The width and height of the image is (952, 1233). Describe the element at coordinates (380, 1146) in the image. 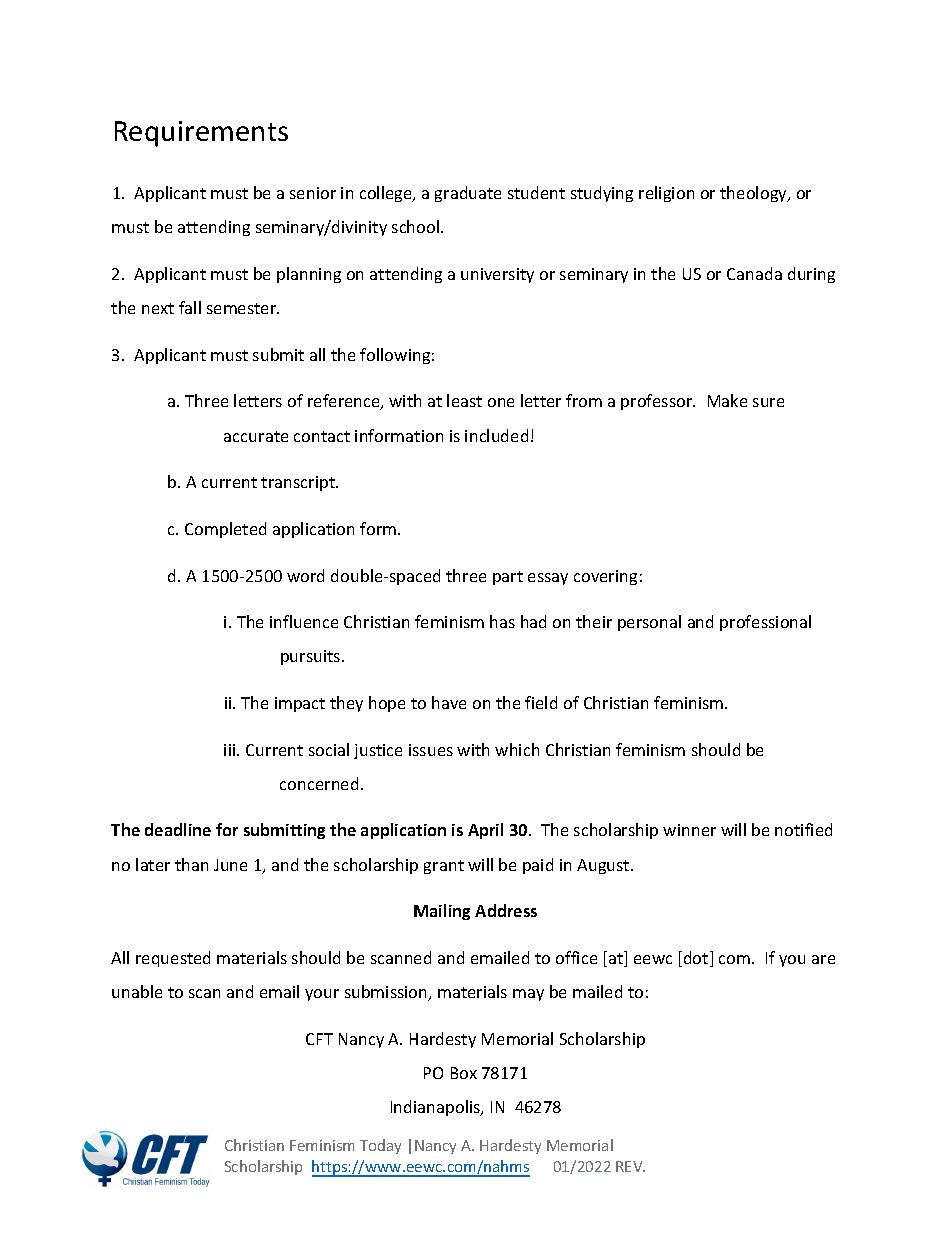

I see `Today` at that location.
